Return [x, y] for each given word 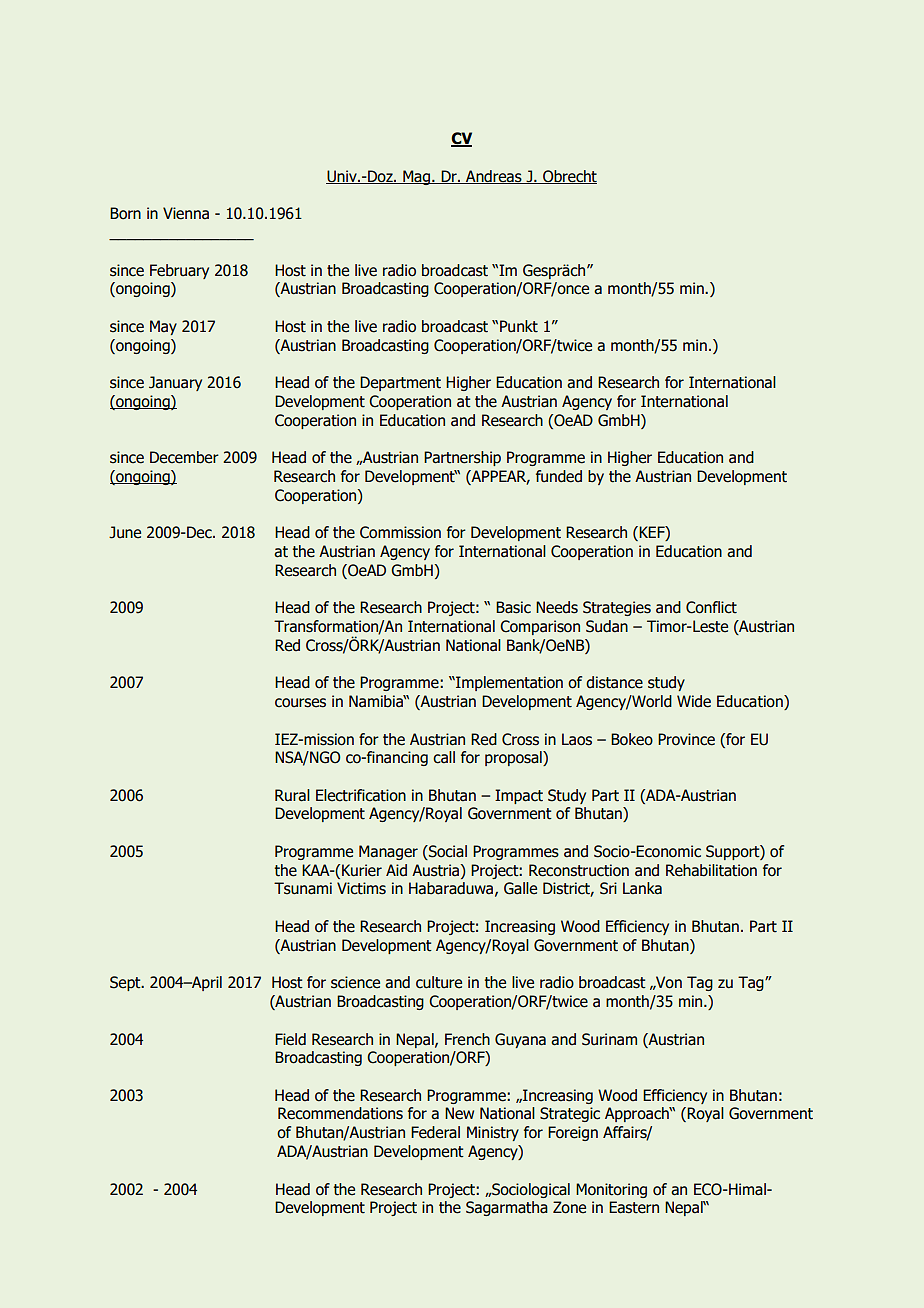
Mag [416, 177]
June [125, 532]
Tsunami [303, 888]
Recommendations [340, 1113]
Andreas [494, 177]
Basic [513, 607]
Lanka [642, 888]
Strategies [617, 608]
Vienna [186, 213]
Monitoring [611, 1190]
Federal [435, 1132]
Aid [396, 870]
